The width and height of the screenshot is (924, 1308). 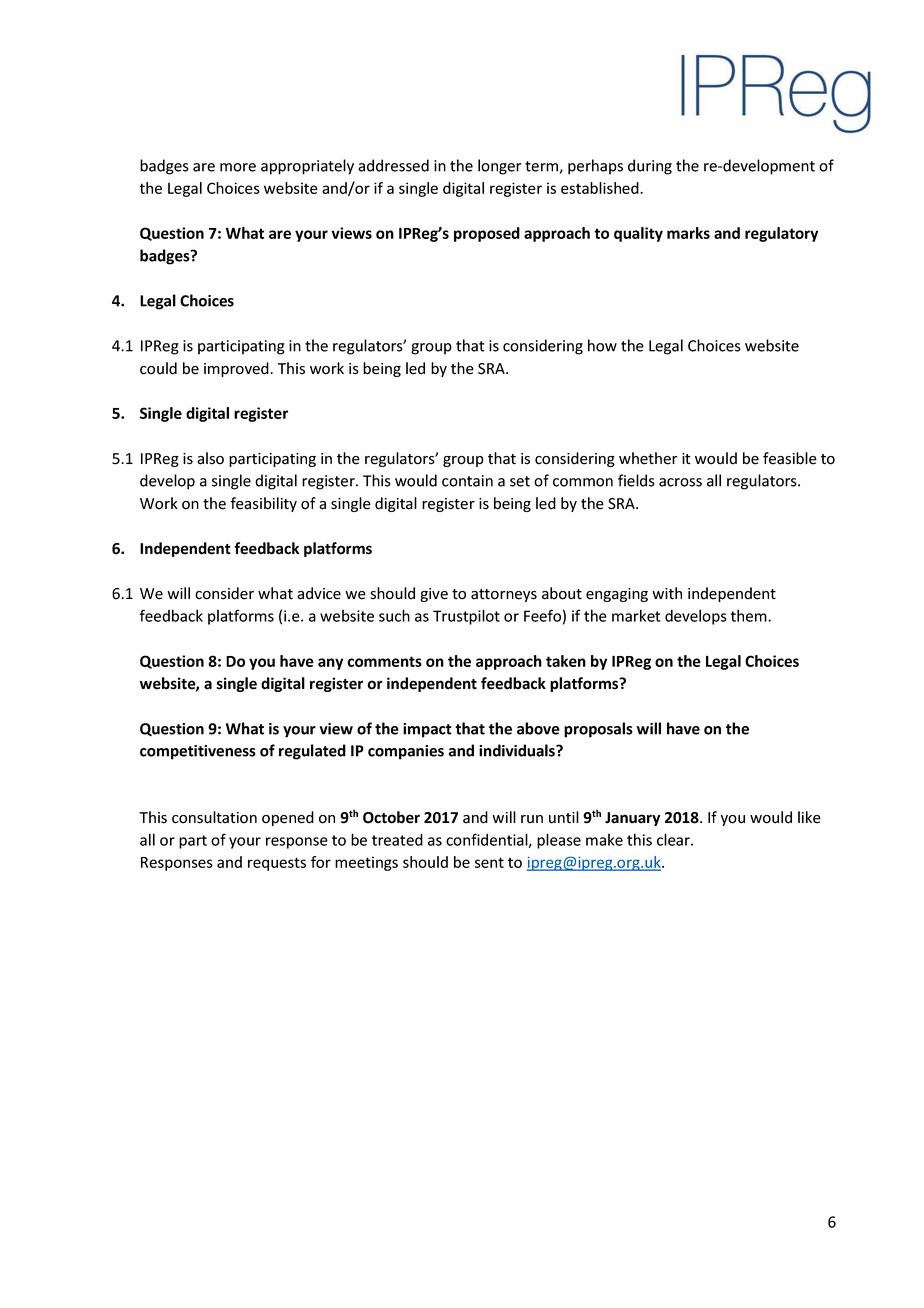 I want to click on longer, so click(x=499, y=167).
